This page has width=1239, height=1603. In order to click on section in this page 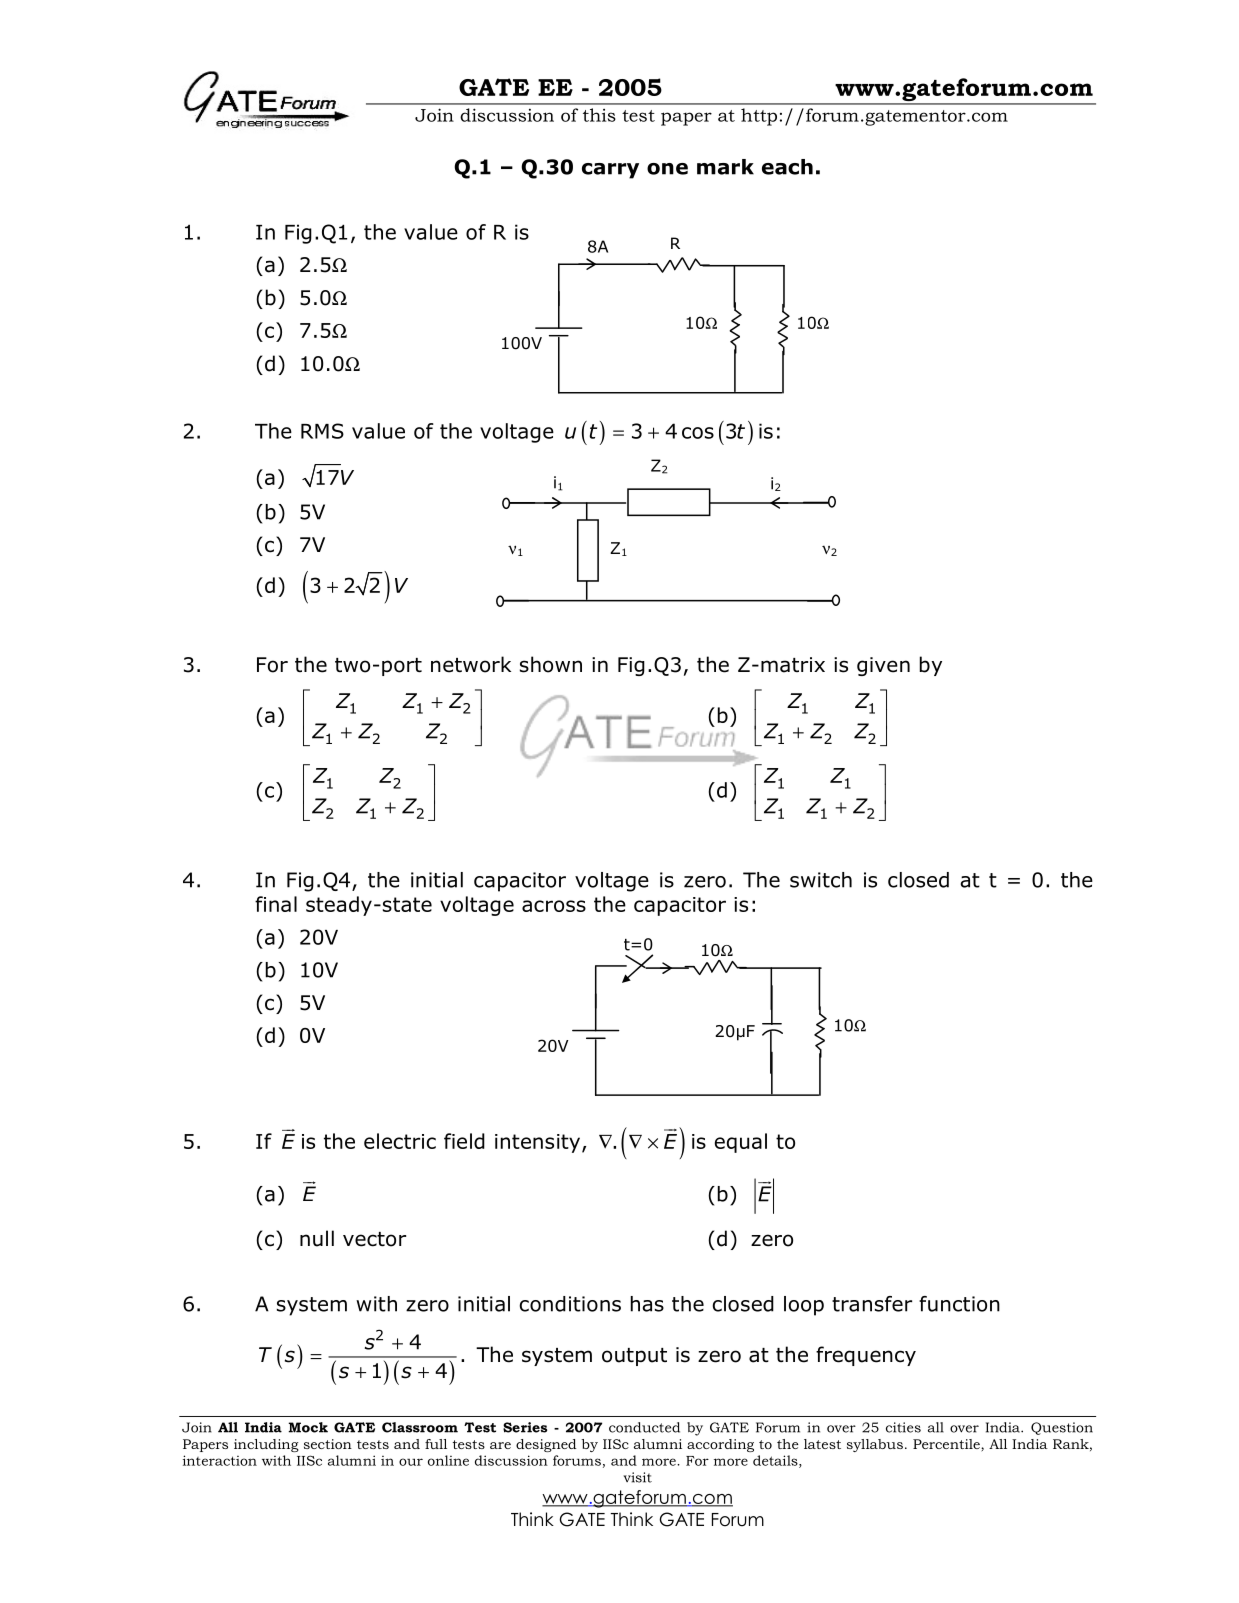, I will do `click(328, 1444)`.
